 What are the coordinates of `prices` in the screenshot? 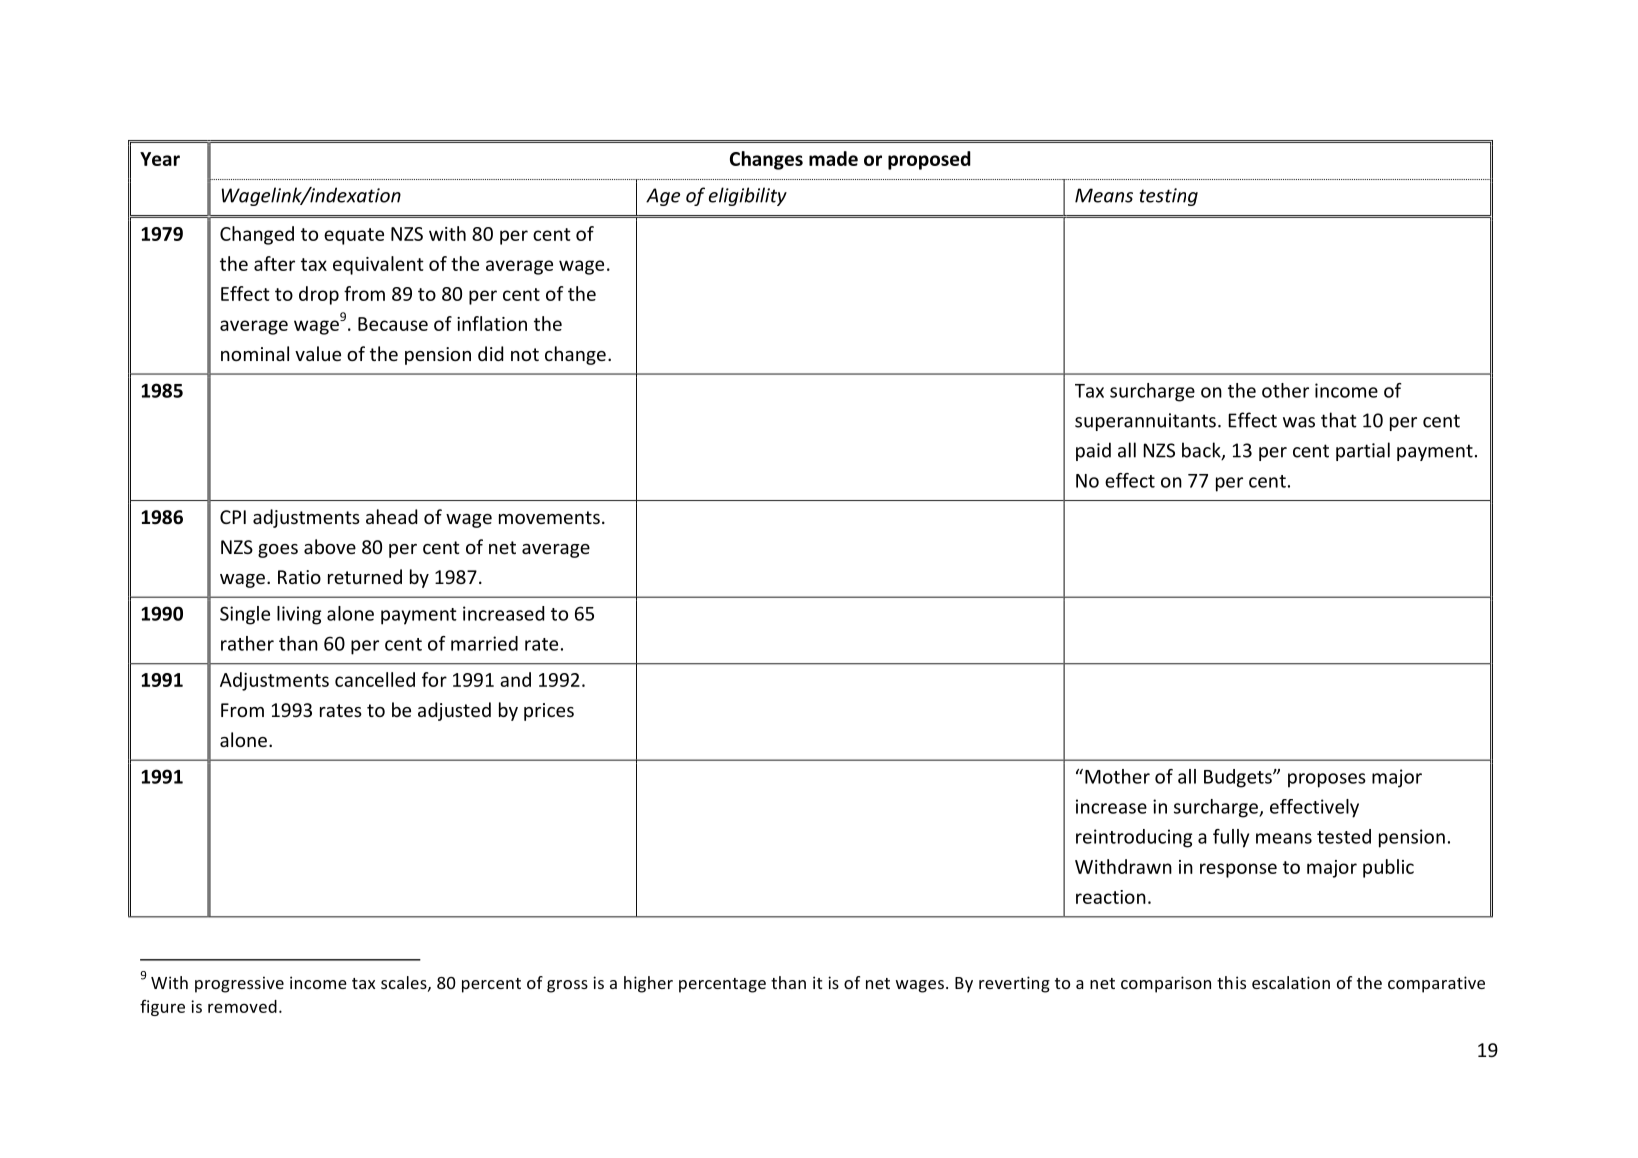 It's located at (549, 712).
